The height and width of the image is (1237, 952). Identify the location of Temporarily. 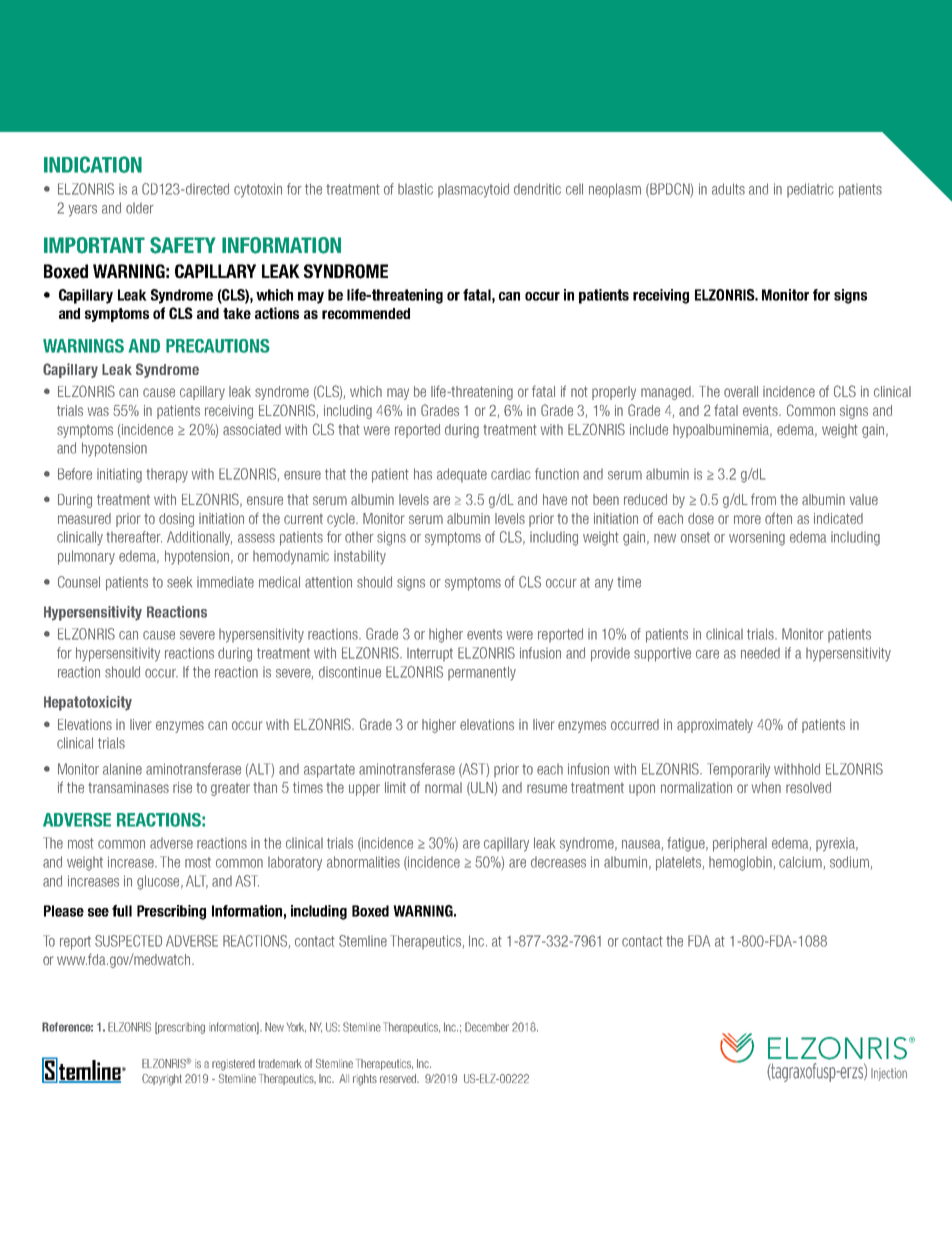
(738, 770).
